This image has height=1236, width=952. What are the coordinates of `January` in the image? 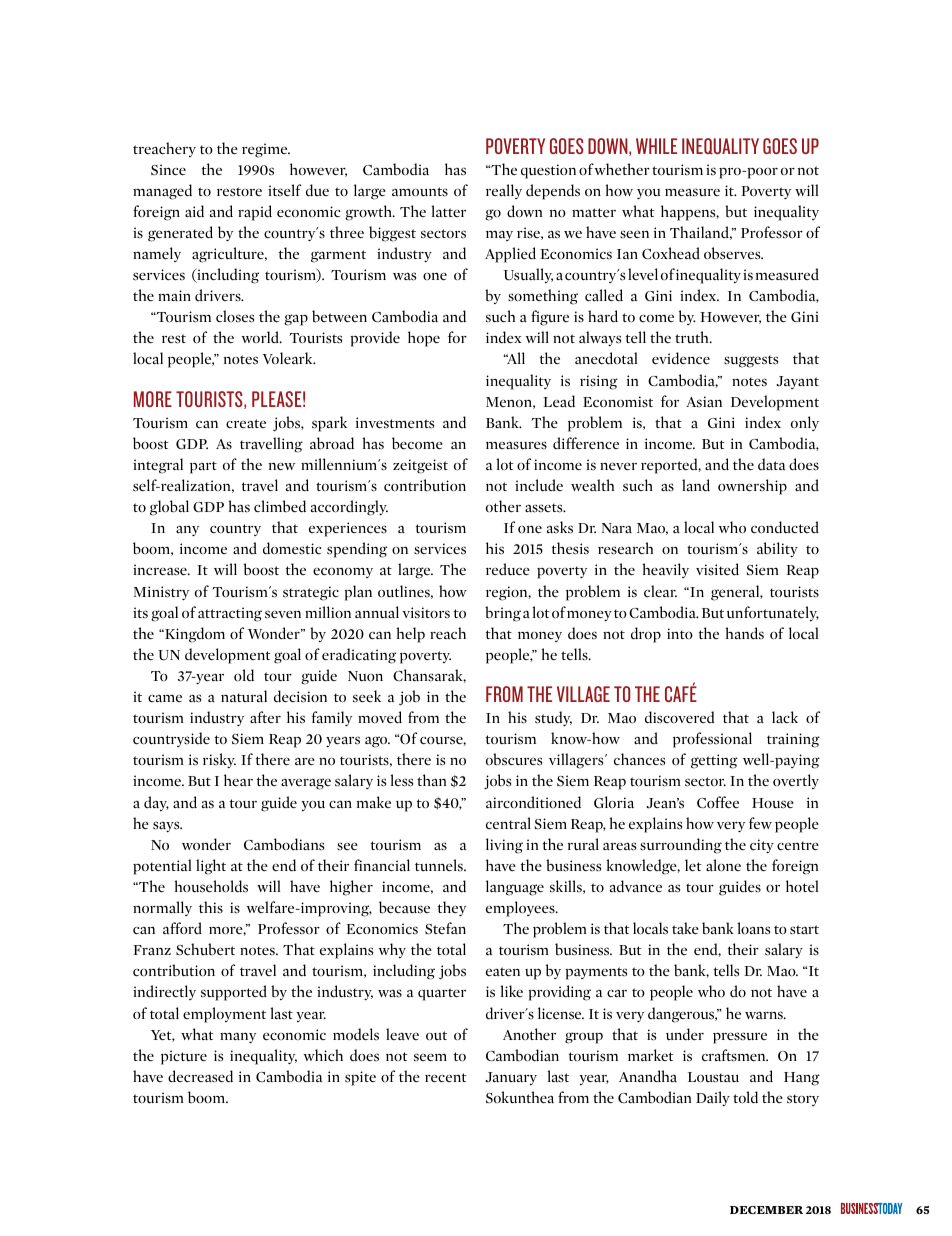 It's located at (511, 1078).
